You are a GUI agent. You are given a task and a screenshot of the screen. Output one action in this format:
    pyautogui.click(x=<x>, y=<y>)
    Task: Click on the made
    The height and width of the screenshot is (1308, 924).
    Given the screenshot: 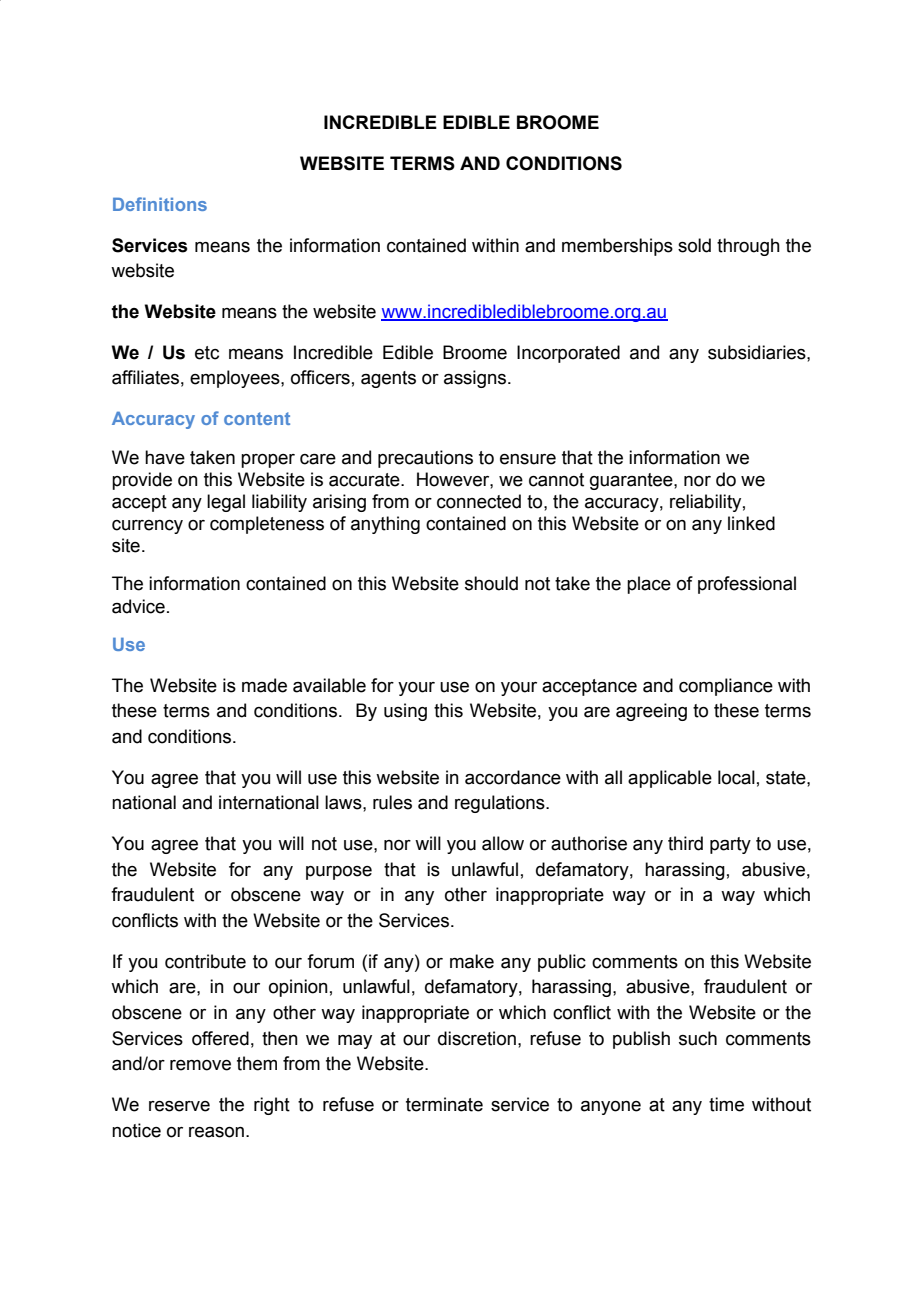 What is the action you would take?
    pyautogui.click(x=264, y=685)
